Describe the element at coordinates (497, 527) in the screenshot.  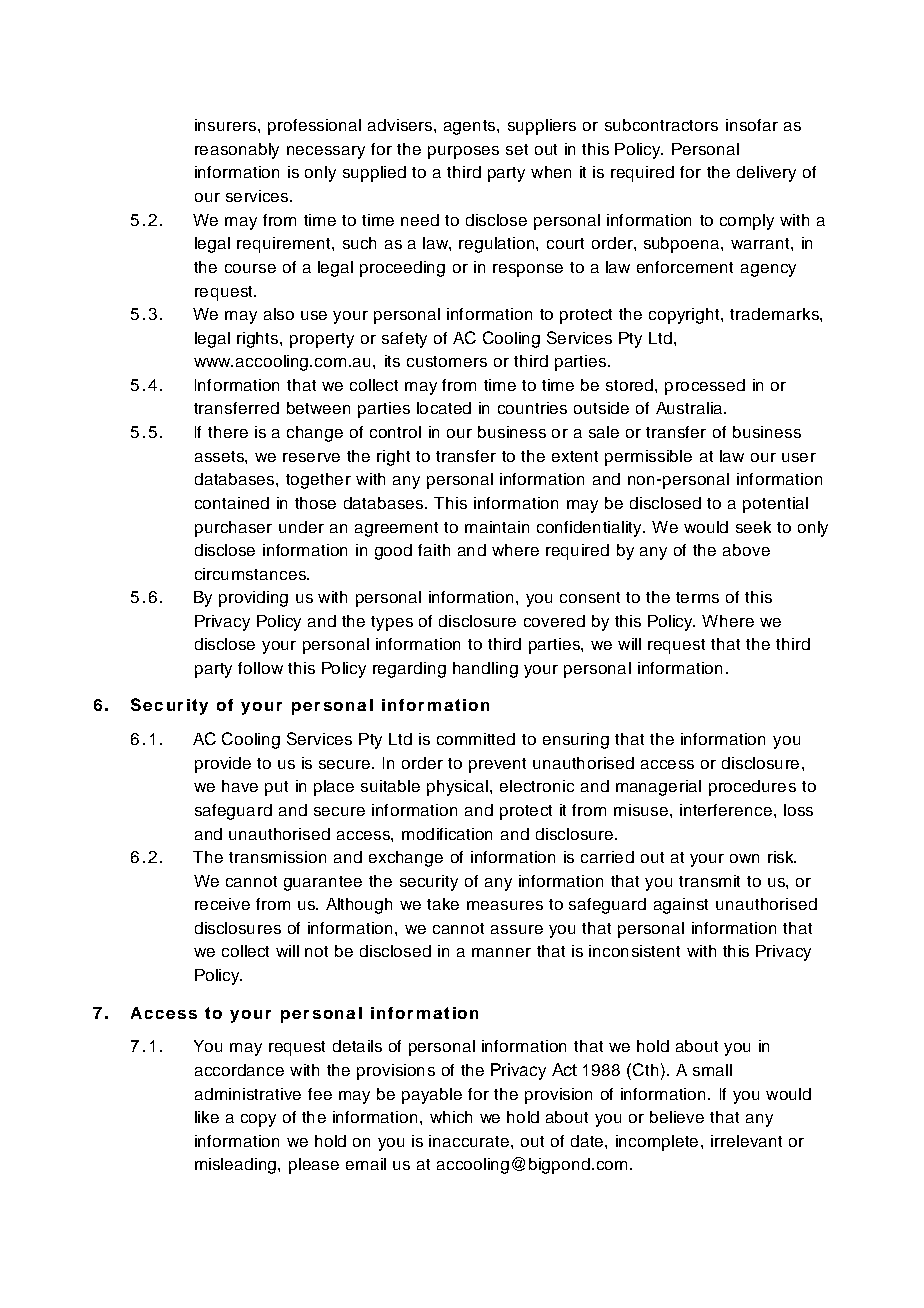
I see `maintain` at that location.
